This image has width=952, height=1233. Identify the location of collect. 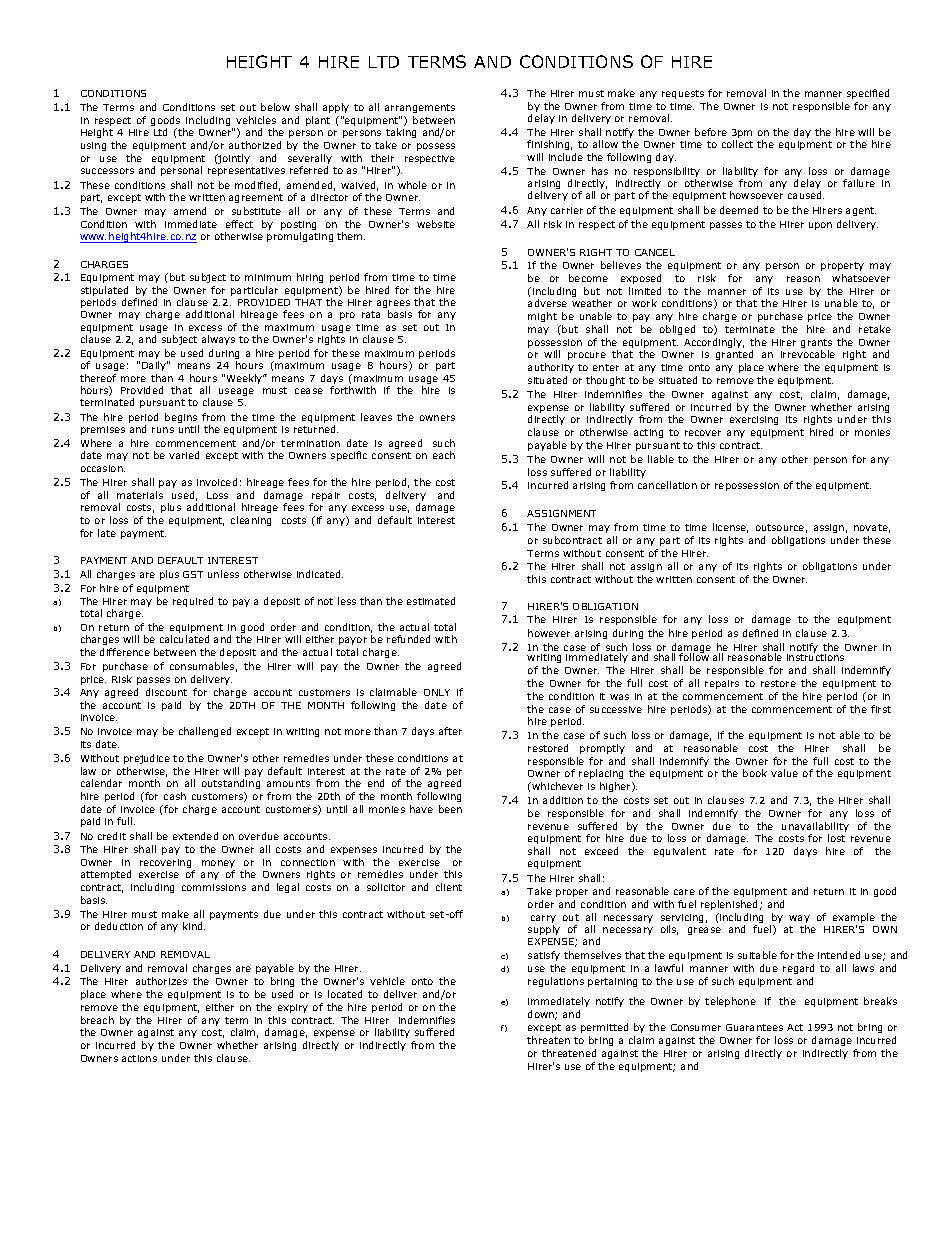
(737, 144).
